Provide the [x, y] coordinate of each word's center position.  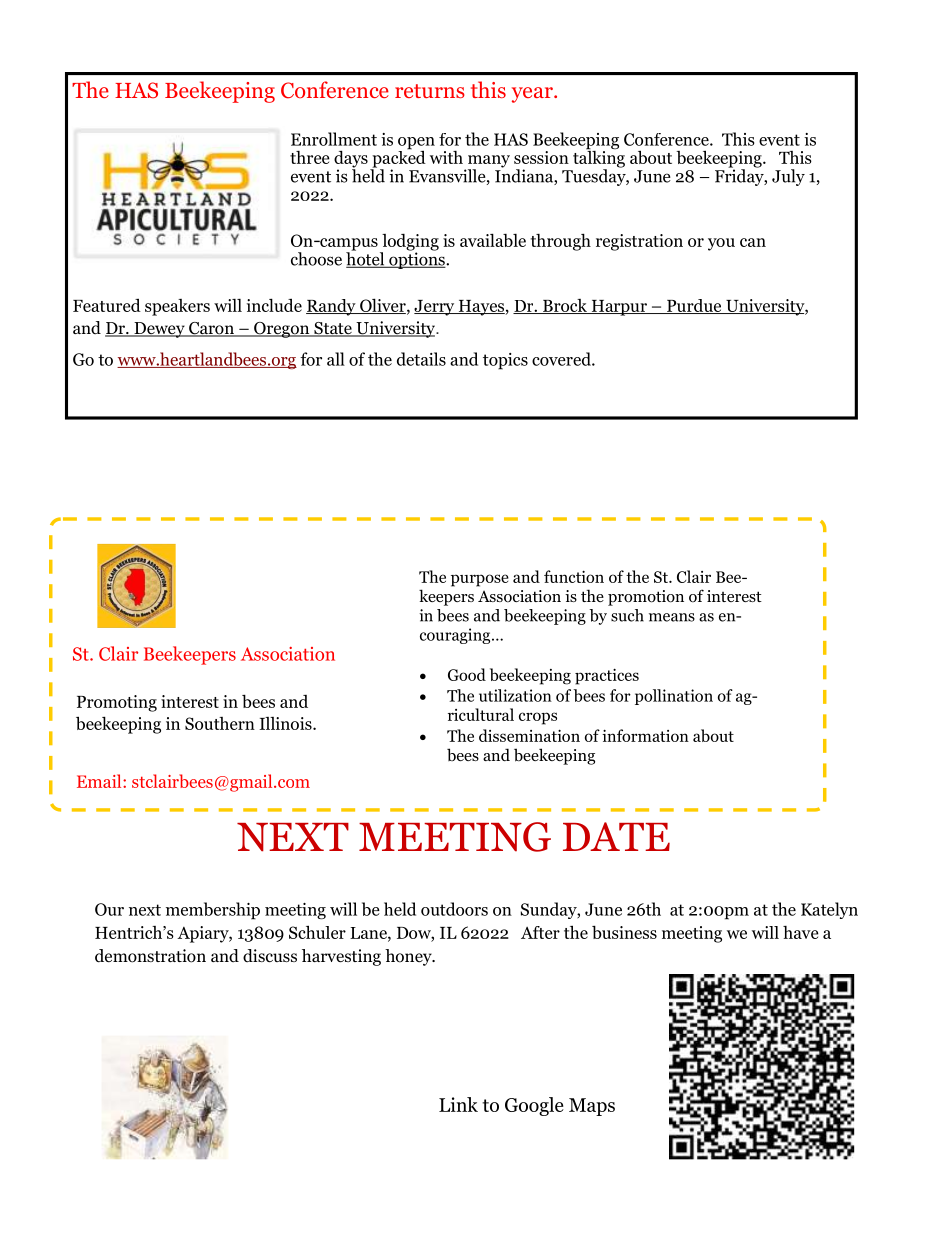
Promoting [117, 703]
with [446, 157]
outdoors [454, 909]
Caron [211, 329]
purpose [480, 580]
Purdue [694, 306]
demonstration [150, 956]
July [788, 177]
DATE [616, 836]
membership [213, 911]
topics [505, 361]
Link [458, 1104]
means [672, 617]
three [310, 157]
